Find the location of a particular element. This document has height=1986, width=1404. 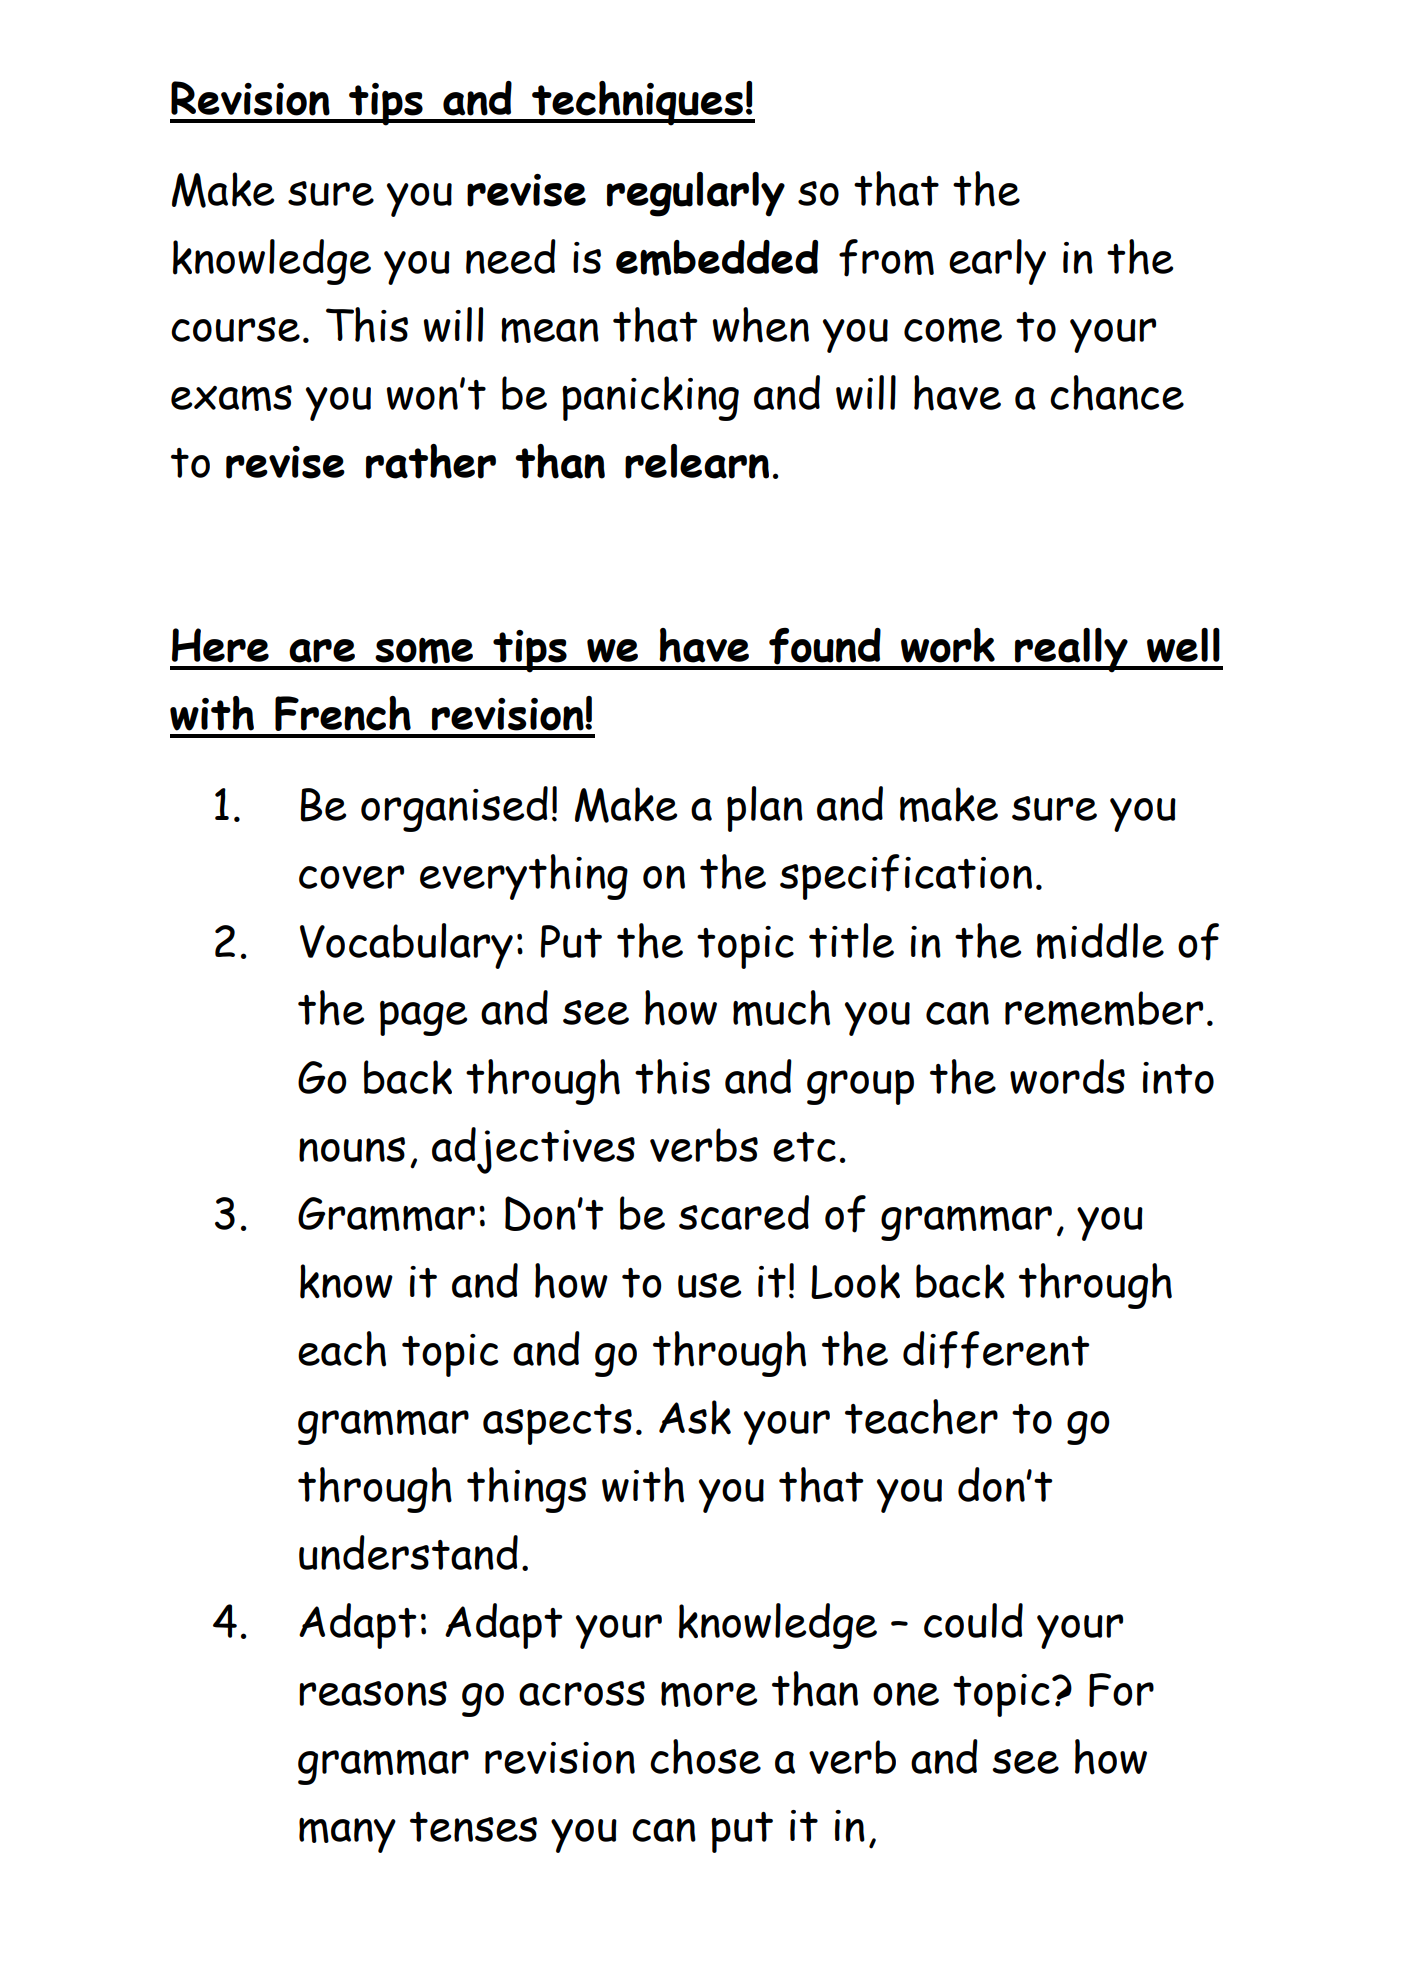

regularly is located at coordinates (696, 194).
